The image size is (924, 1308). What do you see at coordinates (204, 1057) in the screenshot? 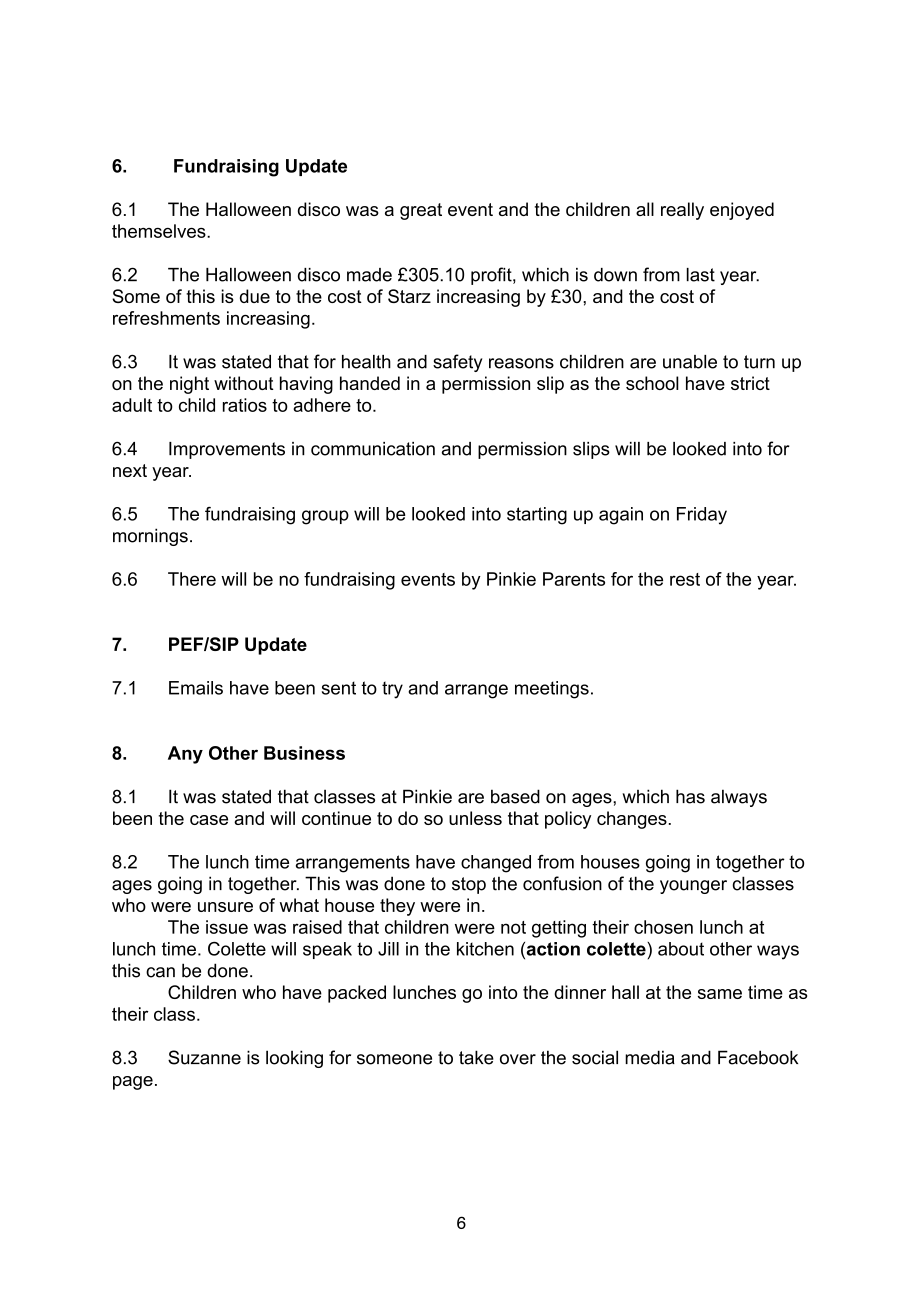
I see `Suzanne` at bounding box center [204, 1057].
